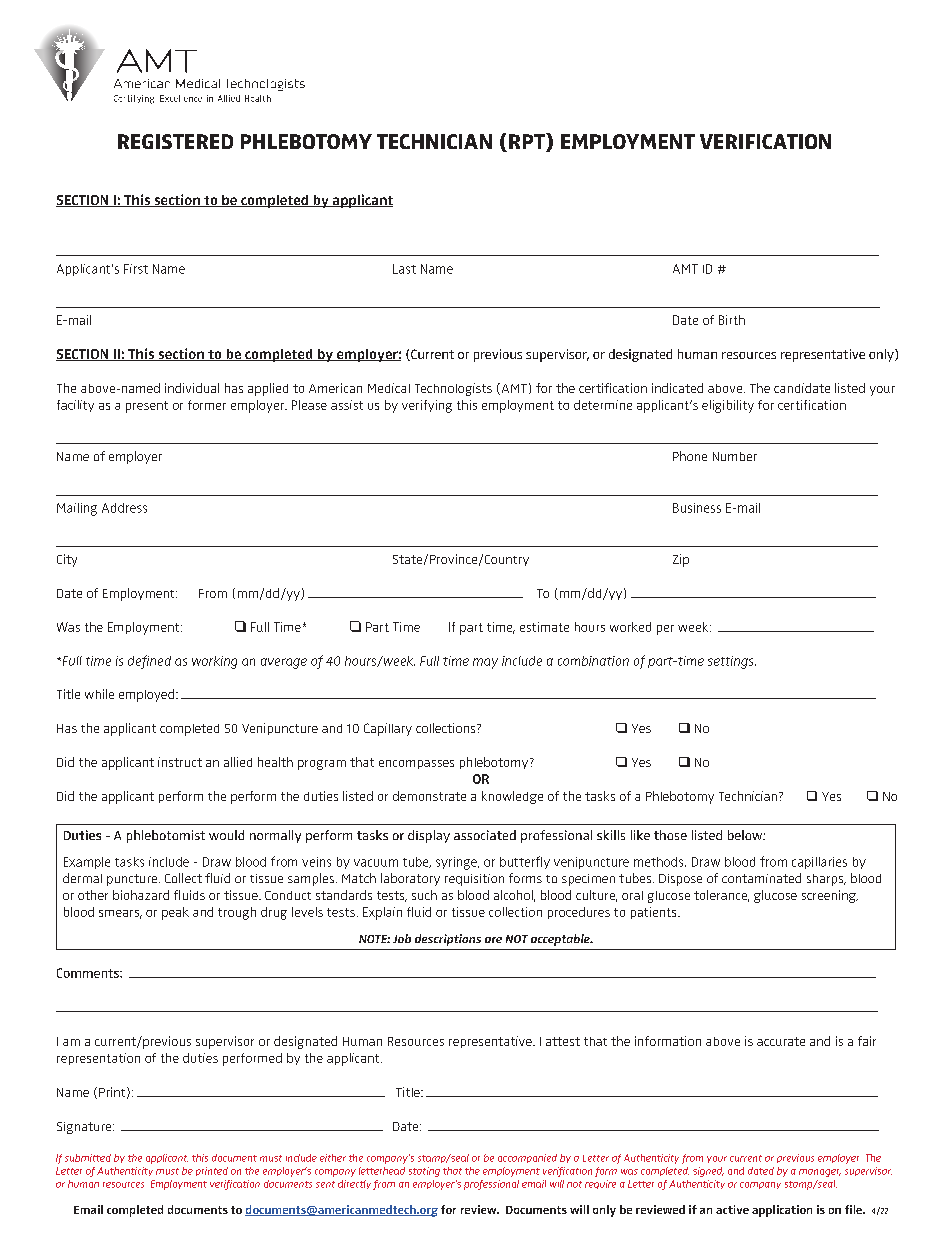 The image size is (952, 1233). What do you see at coordinates (782, 1211) in the document?
I see `application` at bounding box center [782, 1211].
